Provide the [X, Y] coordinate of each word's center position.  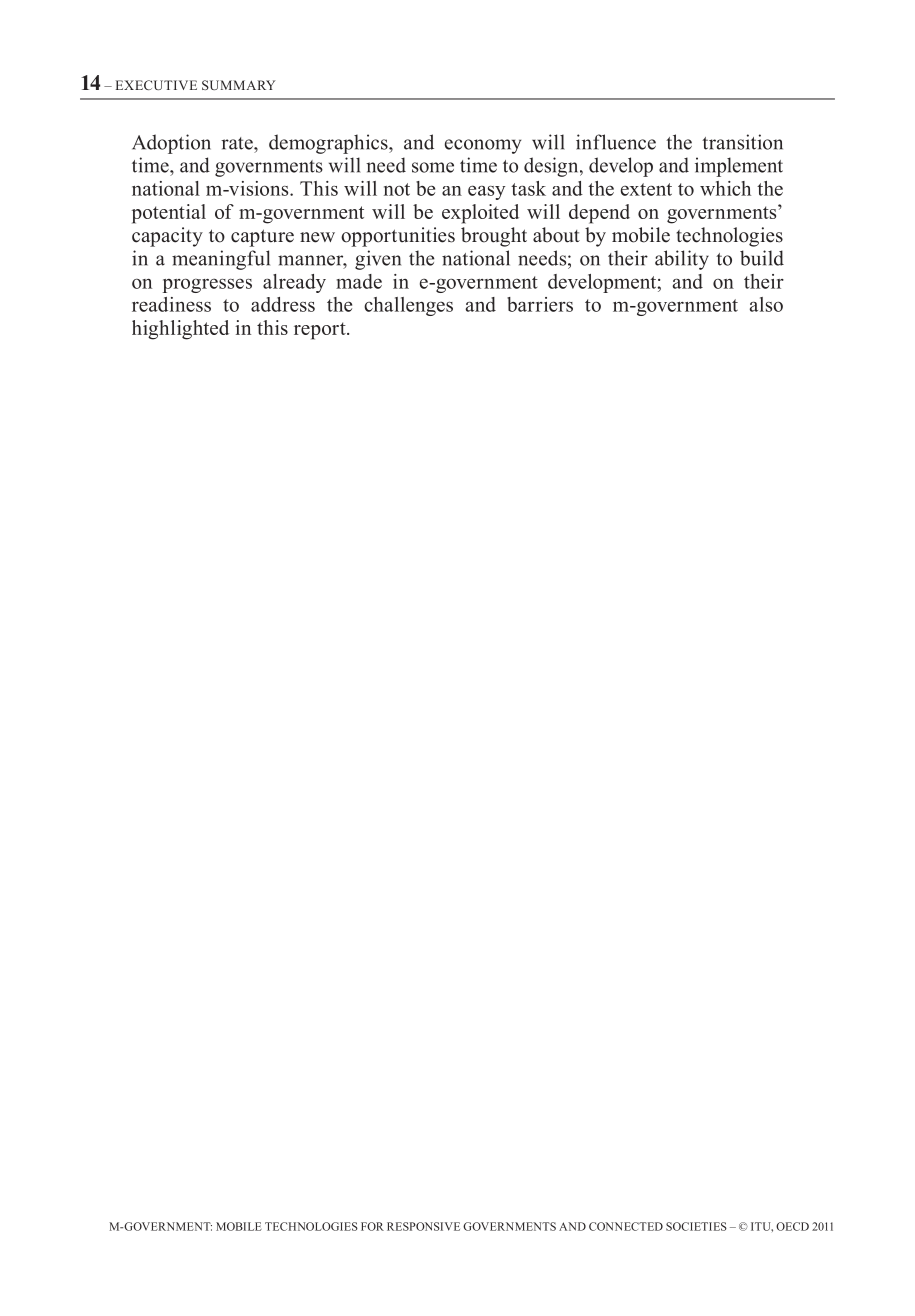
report [321, 331]
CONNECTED [626, 1226]
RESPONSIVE [423, 1226]
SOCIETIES [696, 1226]
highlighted [180, 330]
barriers [540, 304]
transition [742, 142]
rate [238, 143]
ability [682, 260]
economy [483, 146]
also [766, 304]
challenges [408, 306]
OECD [792, 1226]
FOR [372, 1226]
